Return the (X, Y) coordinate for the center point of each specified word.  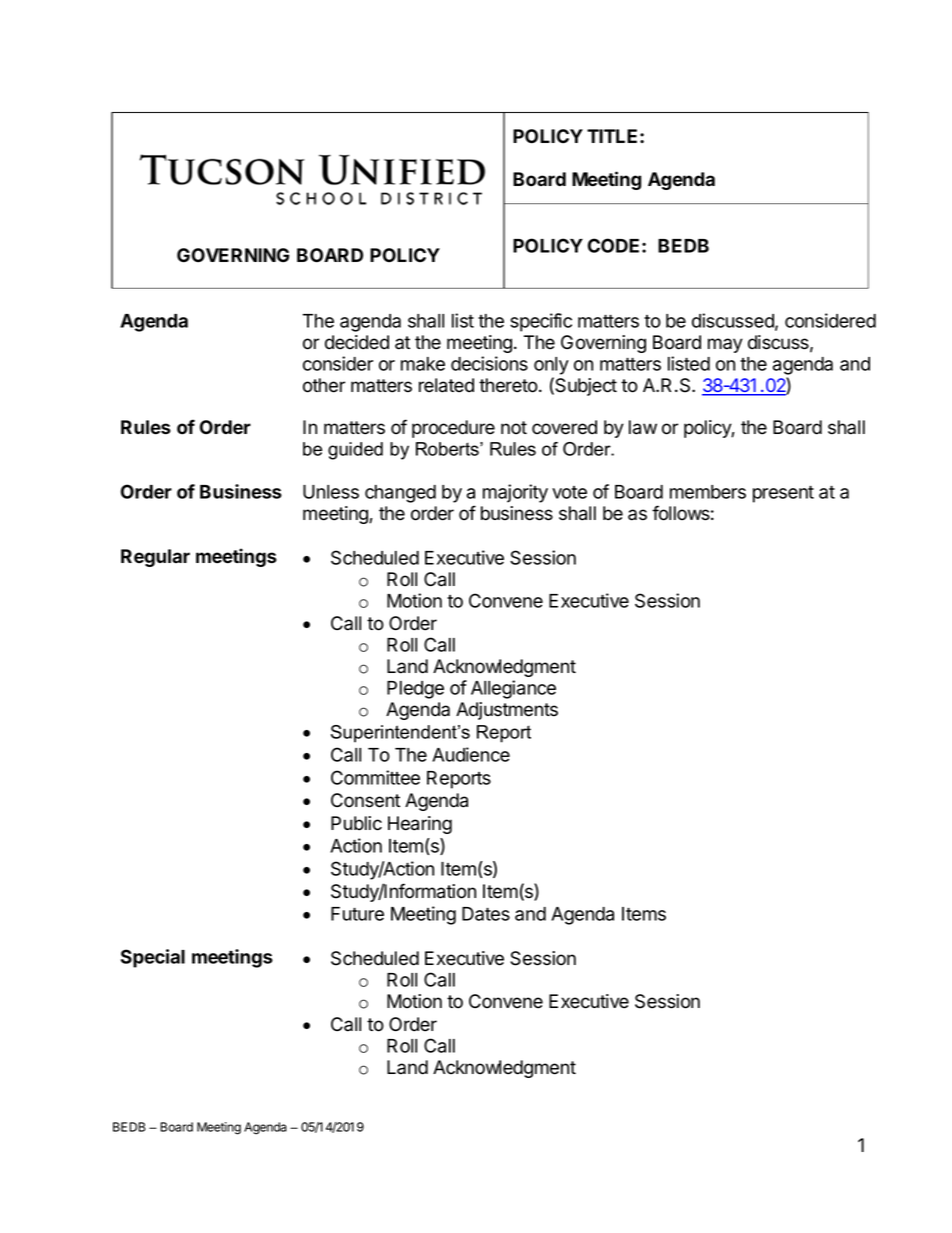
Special (153, 958)
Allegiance (513, 689)
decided (357, 342)
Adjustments (507, 711)
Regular (155, 558)
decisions (489, 363)
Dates (486, 914)
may (725, 345)
